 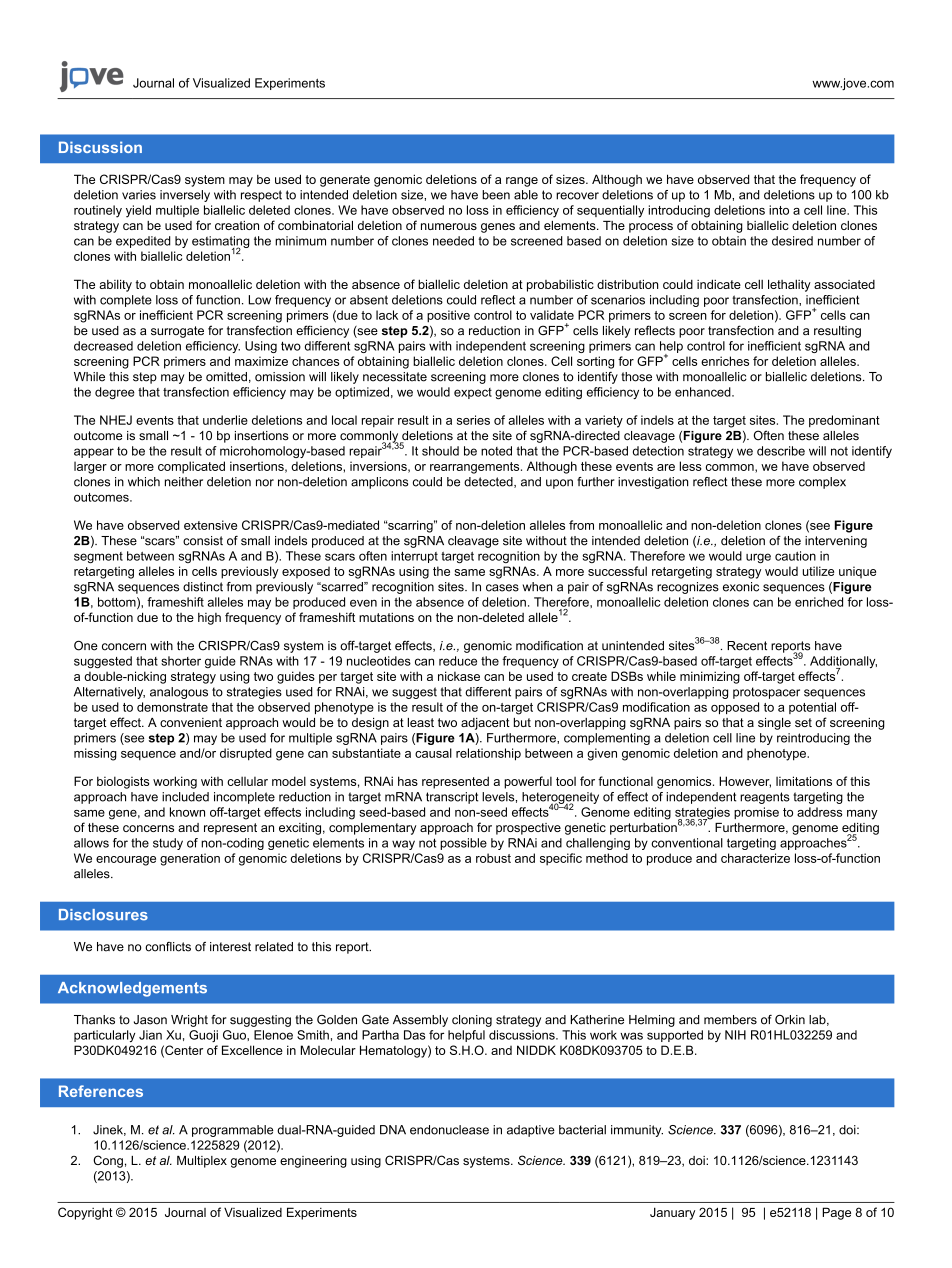 I want to click on interrupt, so click(x=414, y=557).
